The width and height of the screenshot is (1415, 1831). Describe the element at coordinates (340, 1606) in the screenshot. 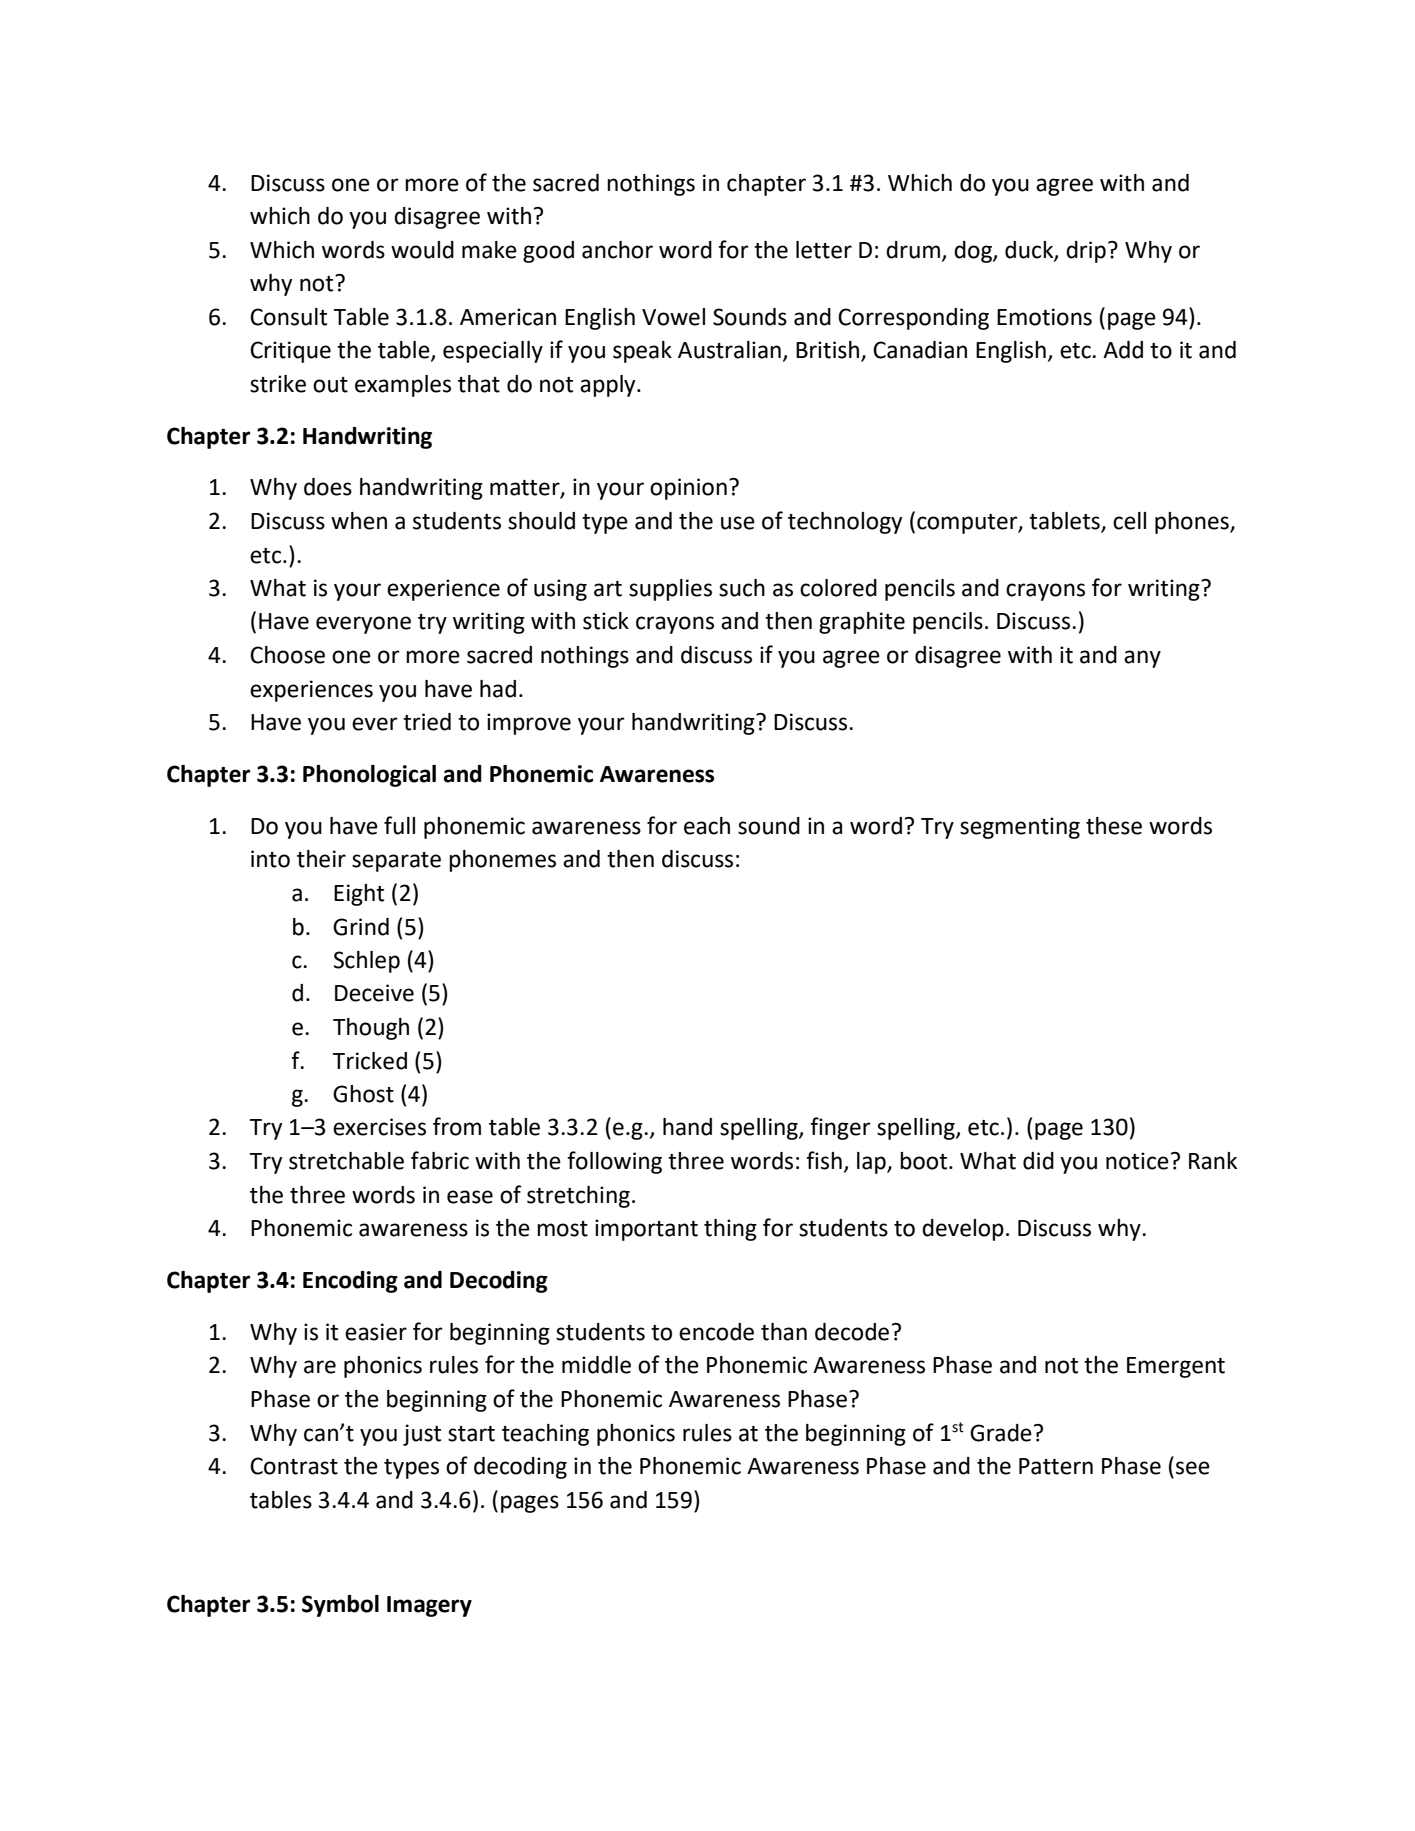

I see `Symbol` at that location.
